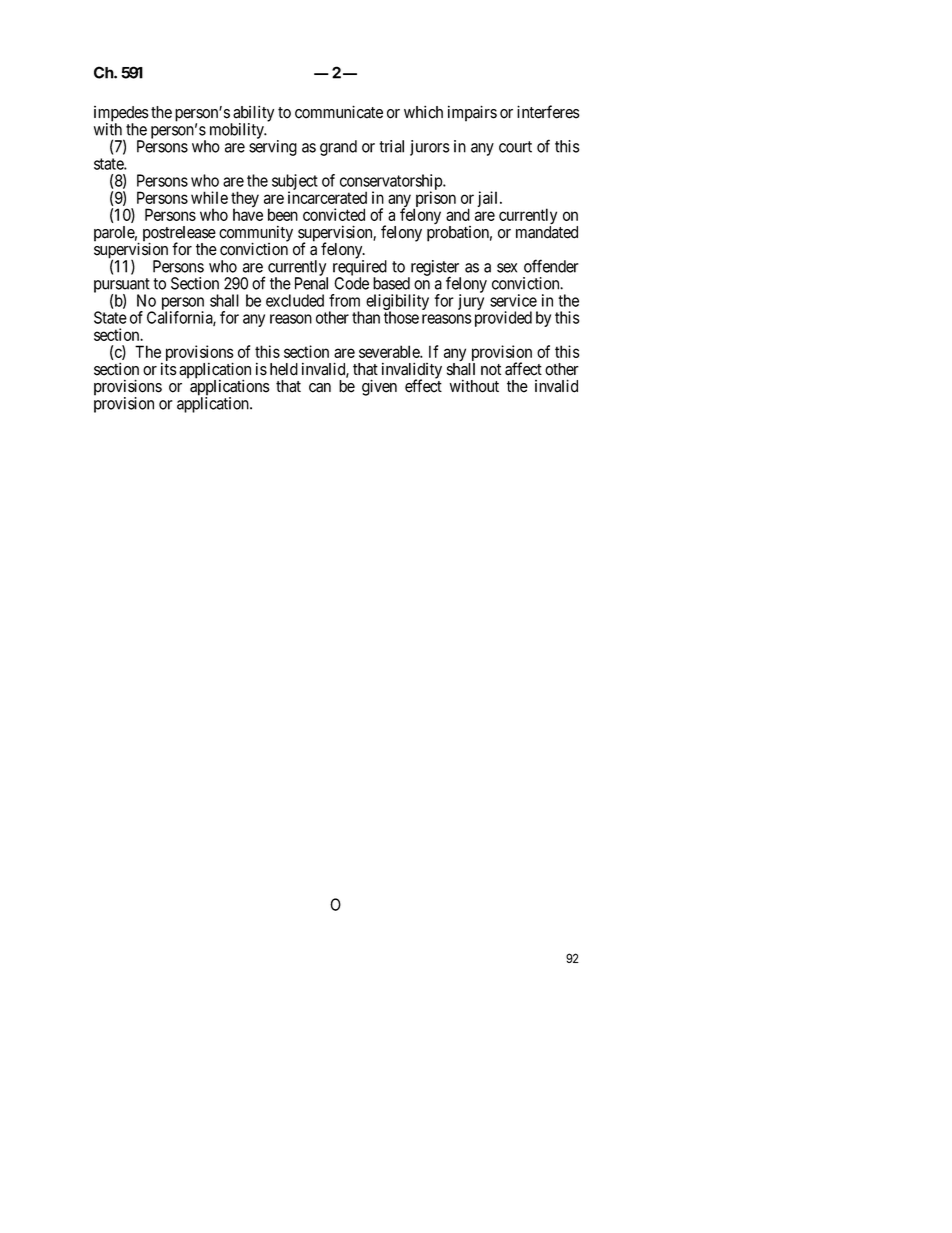  Describe the element at coordinates (507, 268) in the screenshot. I see `sex` at that location.
